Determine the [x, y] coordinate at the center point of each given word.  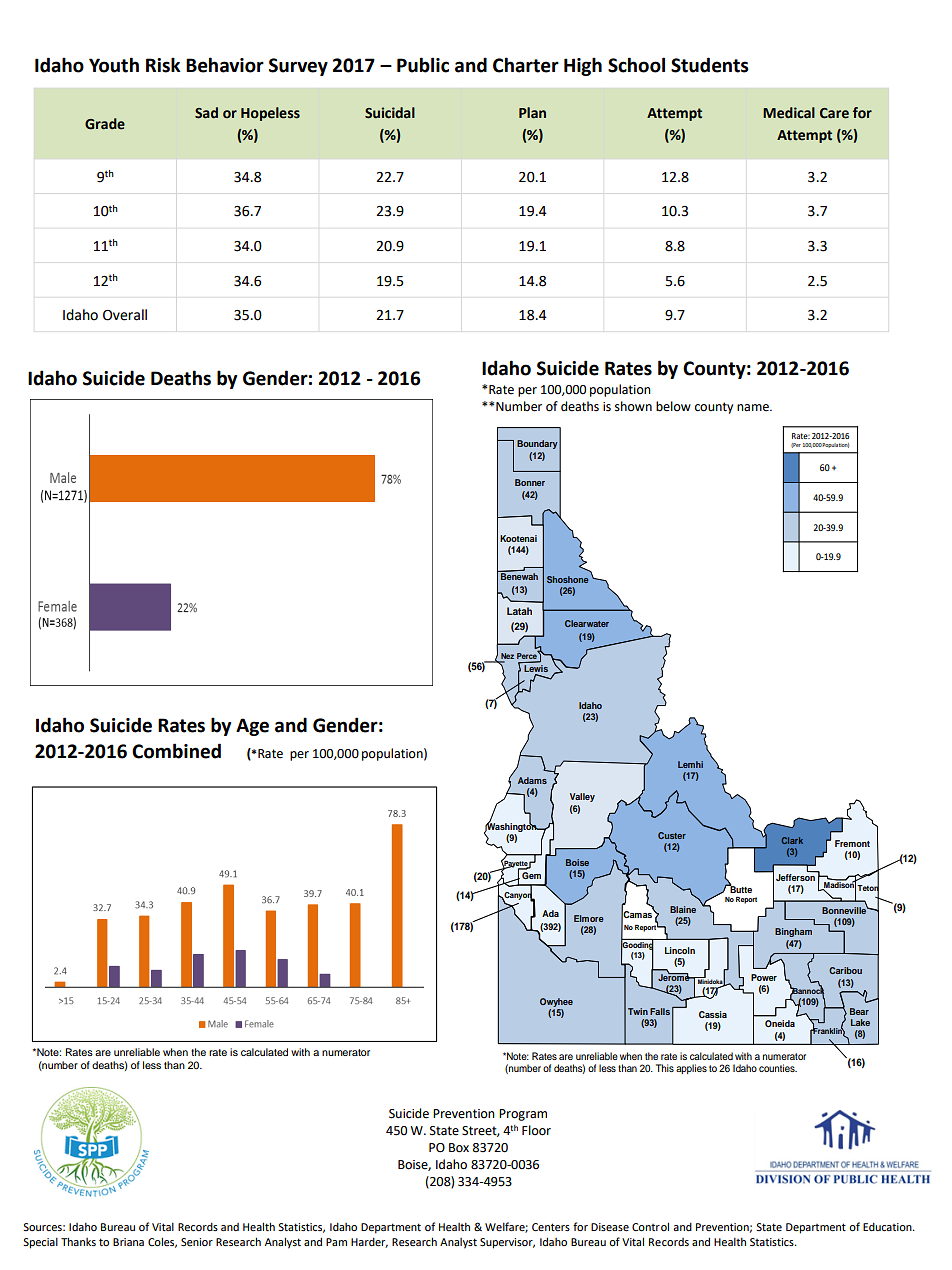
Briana [128, 1242]
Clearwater [587, 623]
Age [252, 727]
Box [459, 1148]
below [673, 406]
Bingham [793, 932]
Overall [125, 315]
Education [888, 1227]
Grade [105, 124]
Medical [789, 113]
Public [423, 65]
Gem [531, 875]
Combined [176, 751]
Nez [507, 656]
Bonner [530, 482]
